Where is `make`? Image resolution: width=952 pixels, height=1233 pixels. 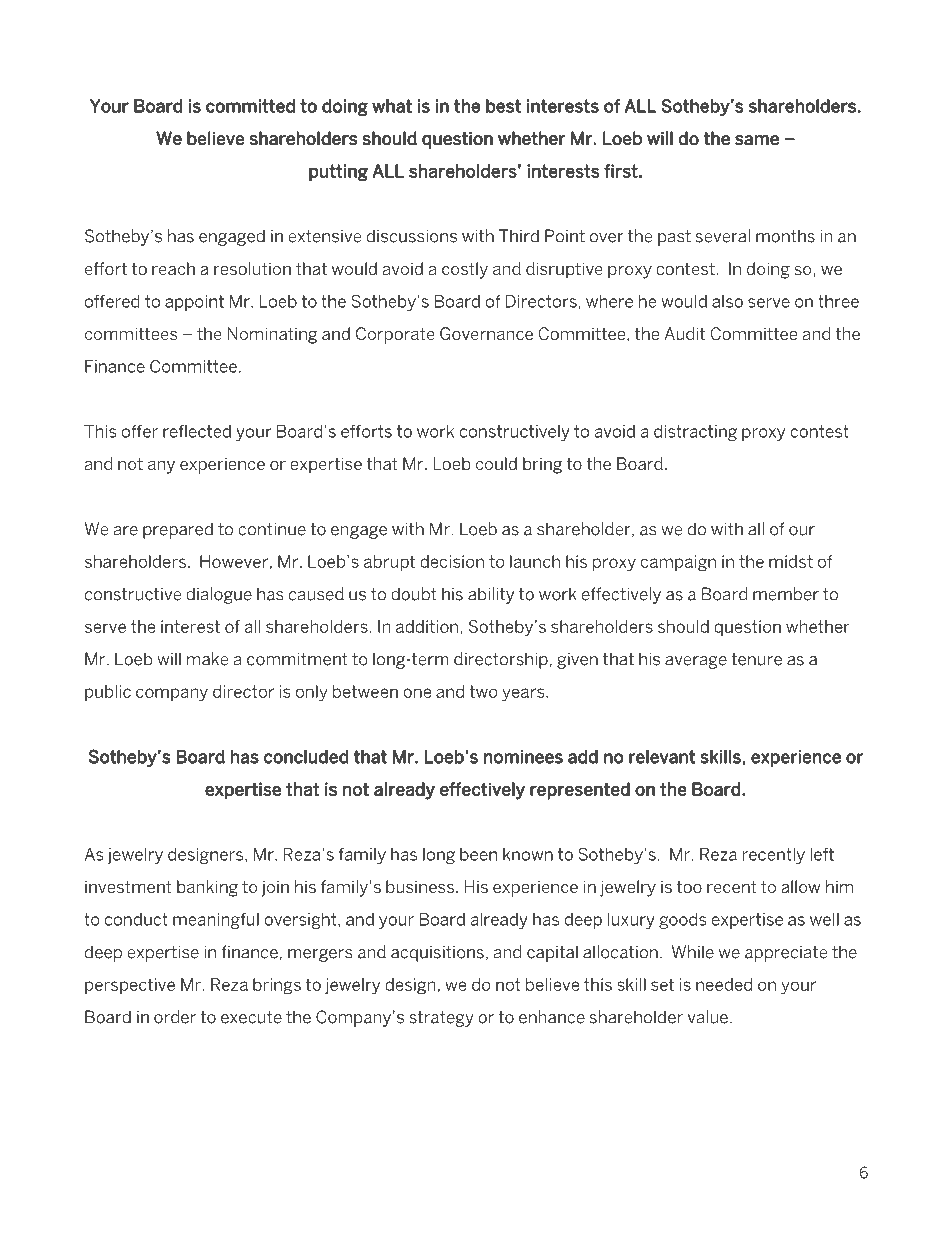
make is located at coordinates (207, 659).
